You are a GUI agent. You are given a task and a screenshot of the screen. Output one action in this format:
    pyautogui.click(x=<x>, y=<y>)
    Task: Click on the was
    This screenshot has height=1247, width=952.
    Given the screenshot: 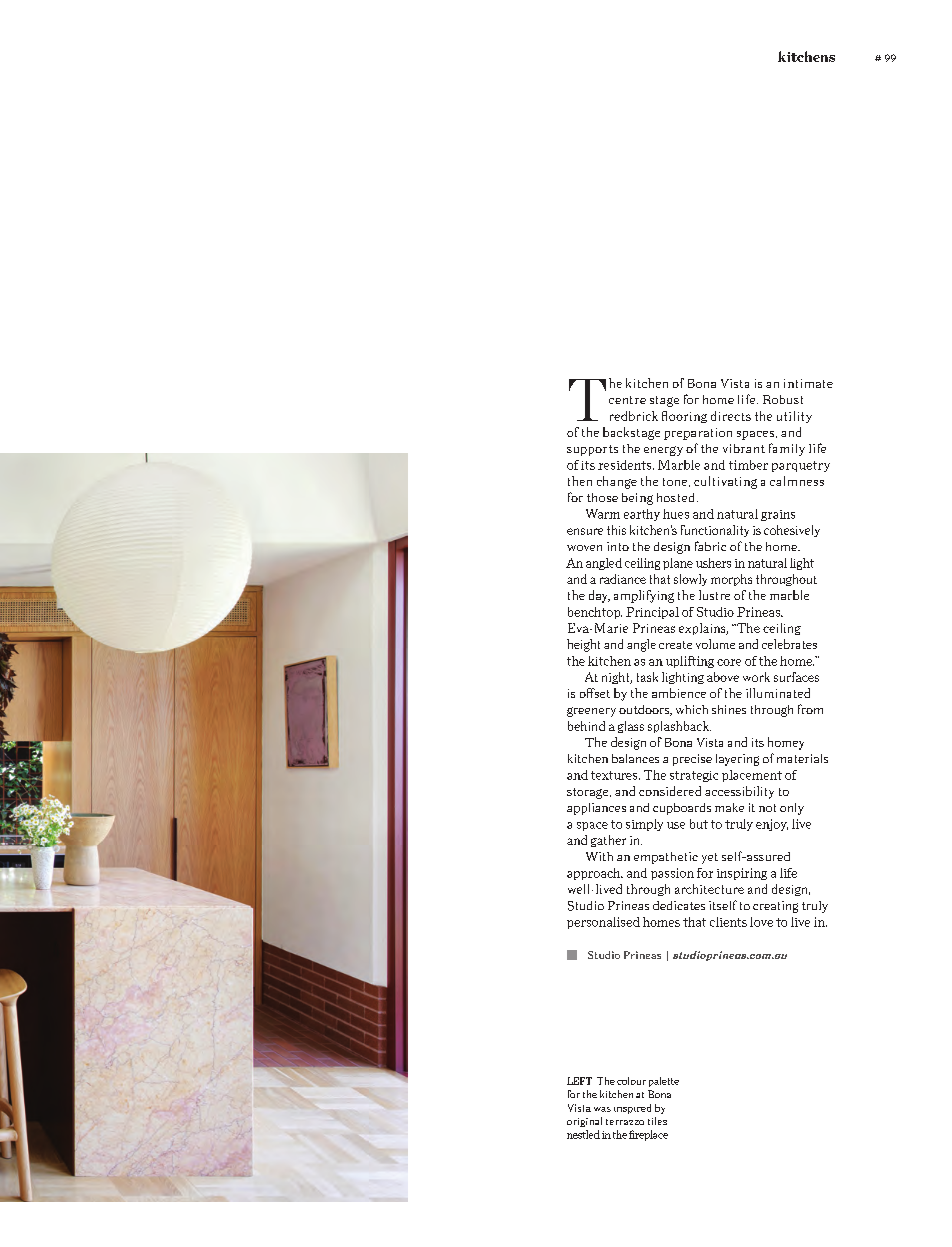 What is the action you would take?
    pyautogui.click(x=602, y=1109)
